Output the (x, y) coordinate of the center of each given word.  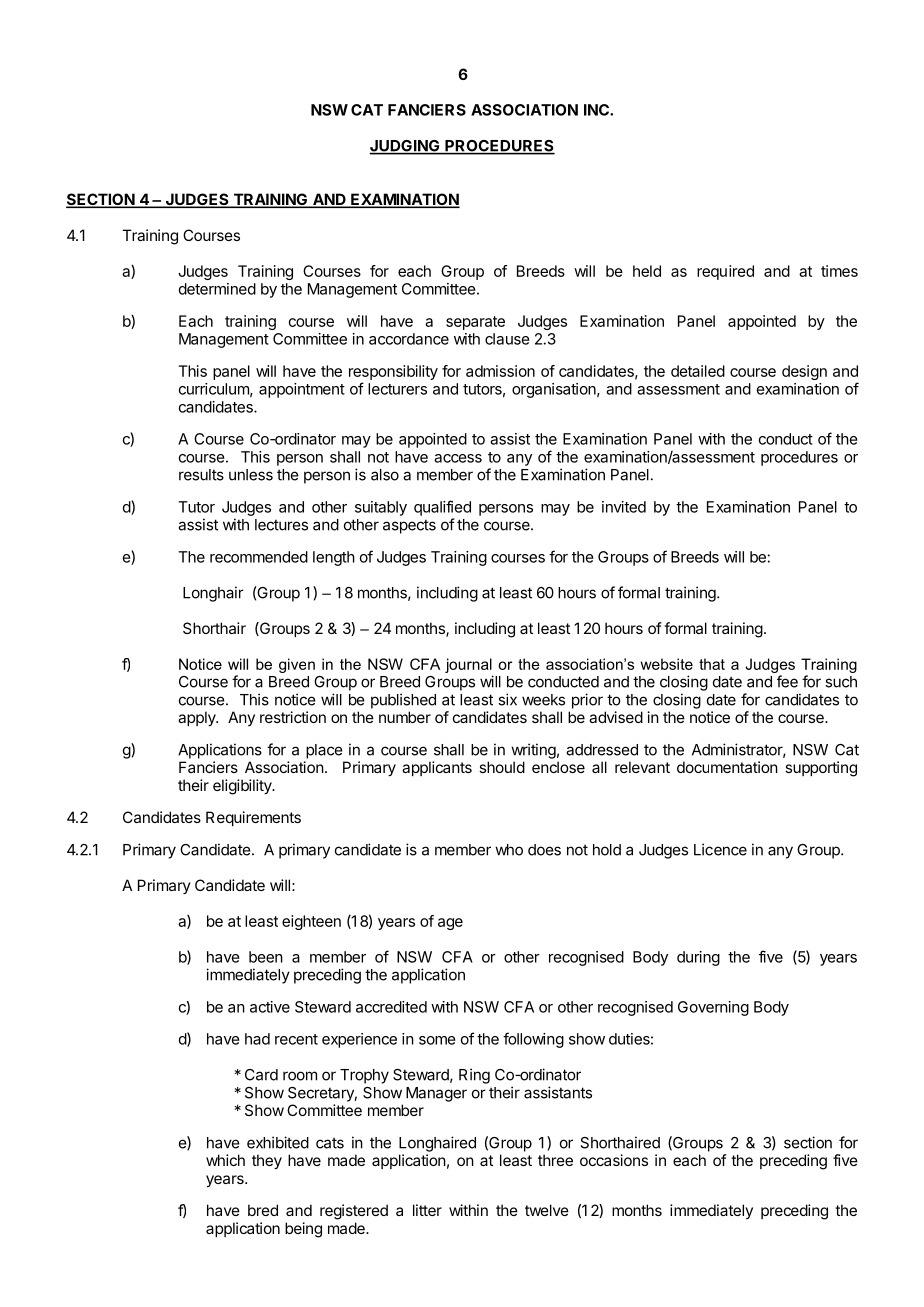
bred (263, 1210)
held (647, 271)
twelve (547, 1210)
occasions (614, 1160)
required (725, 272)
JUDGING (405, 147)
